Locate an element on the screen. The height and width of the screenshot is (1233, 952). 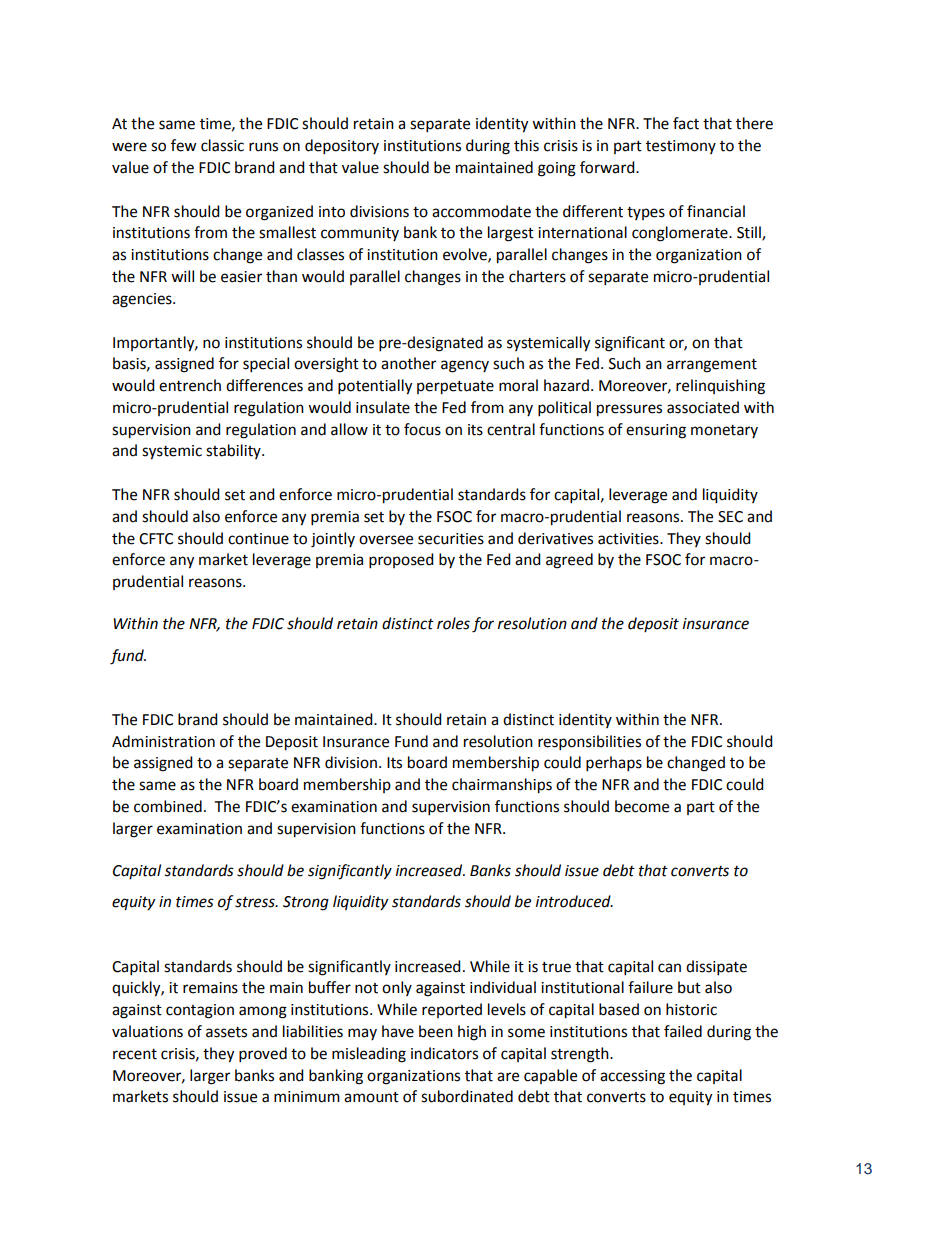
responsibilities is located at coordinates (589, 743).
